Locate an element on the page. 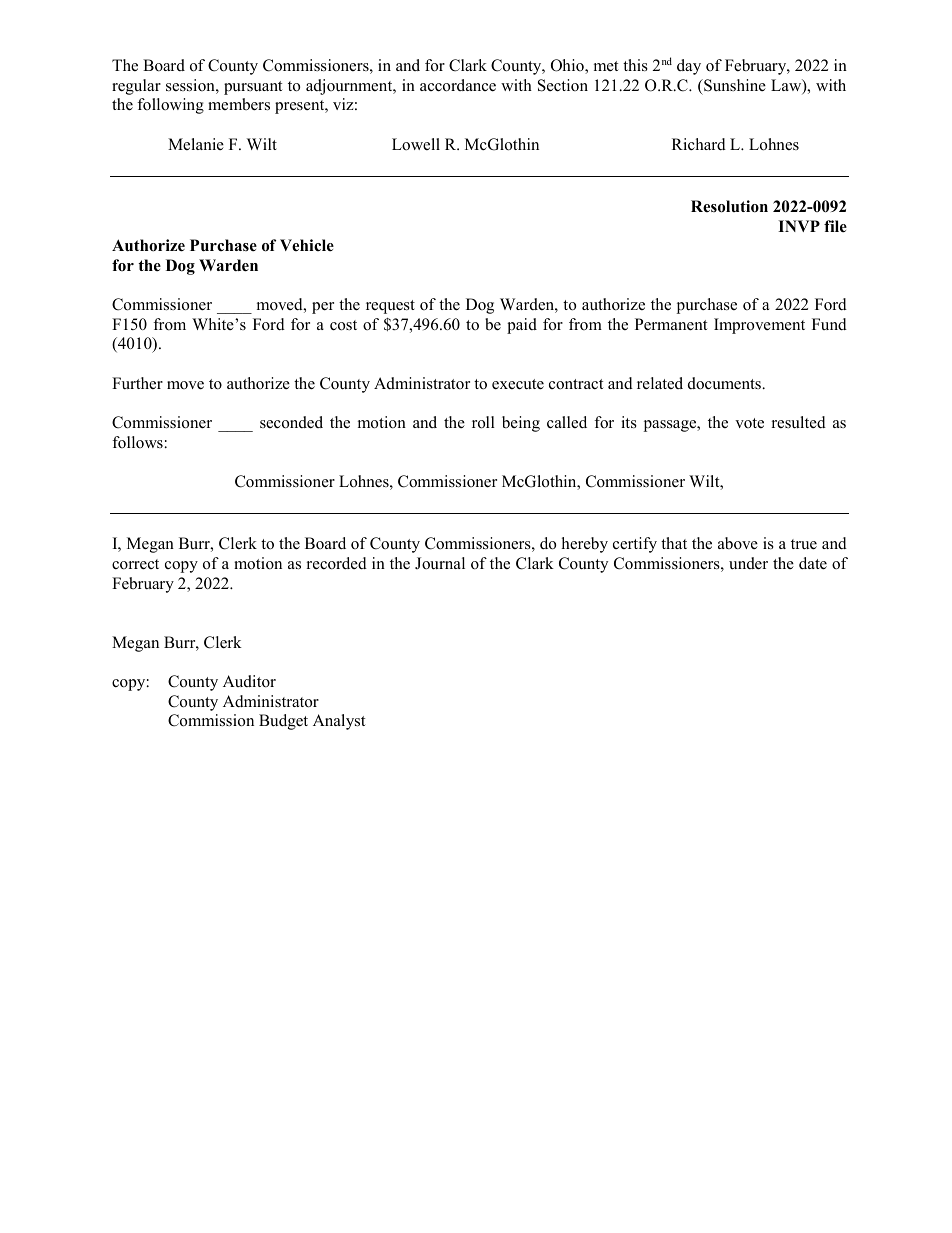 Image resolution: width=952 pixels, height=1233 pixels. pursuant is located at coordinates (253, 88).
